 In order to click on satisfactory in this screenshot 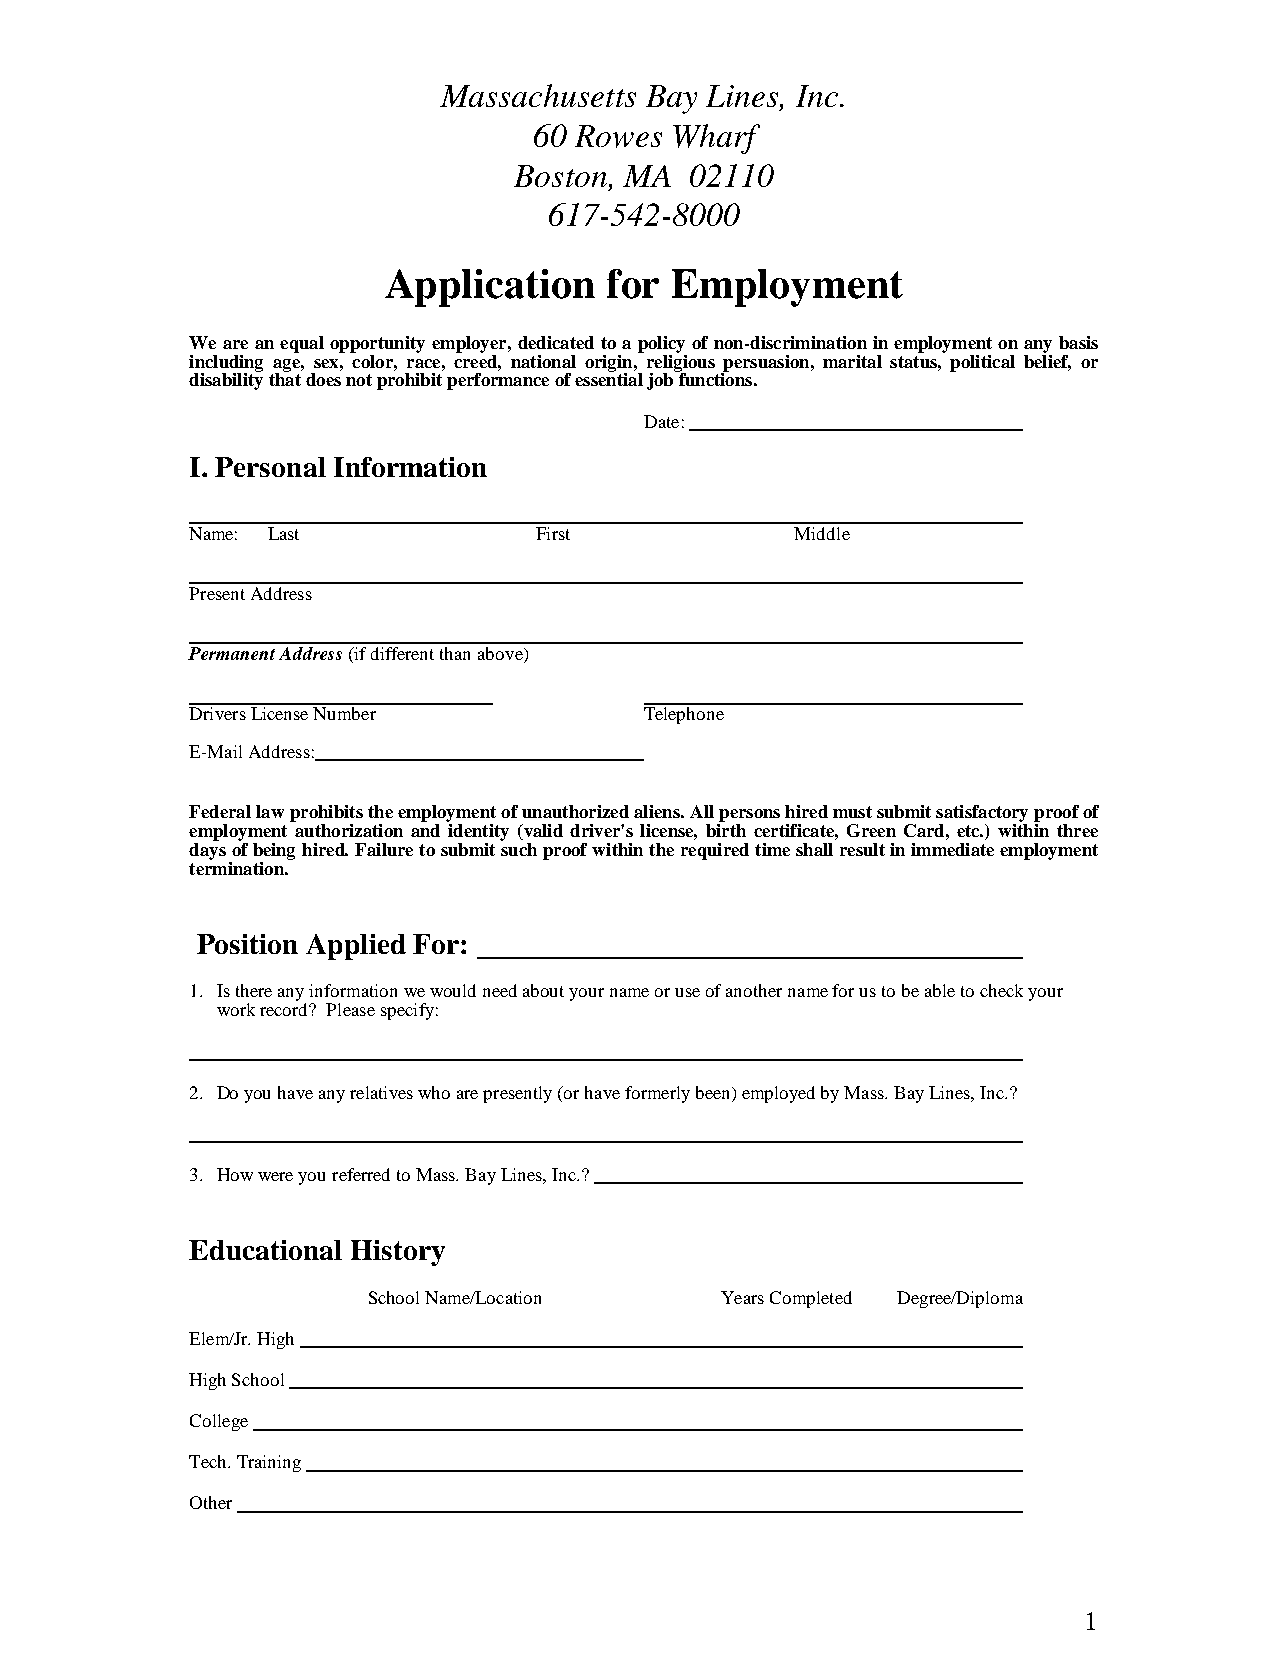, I will do `click(982, 813)`.
